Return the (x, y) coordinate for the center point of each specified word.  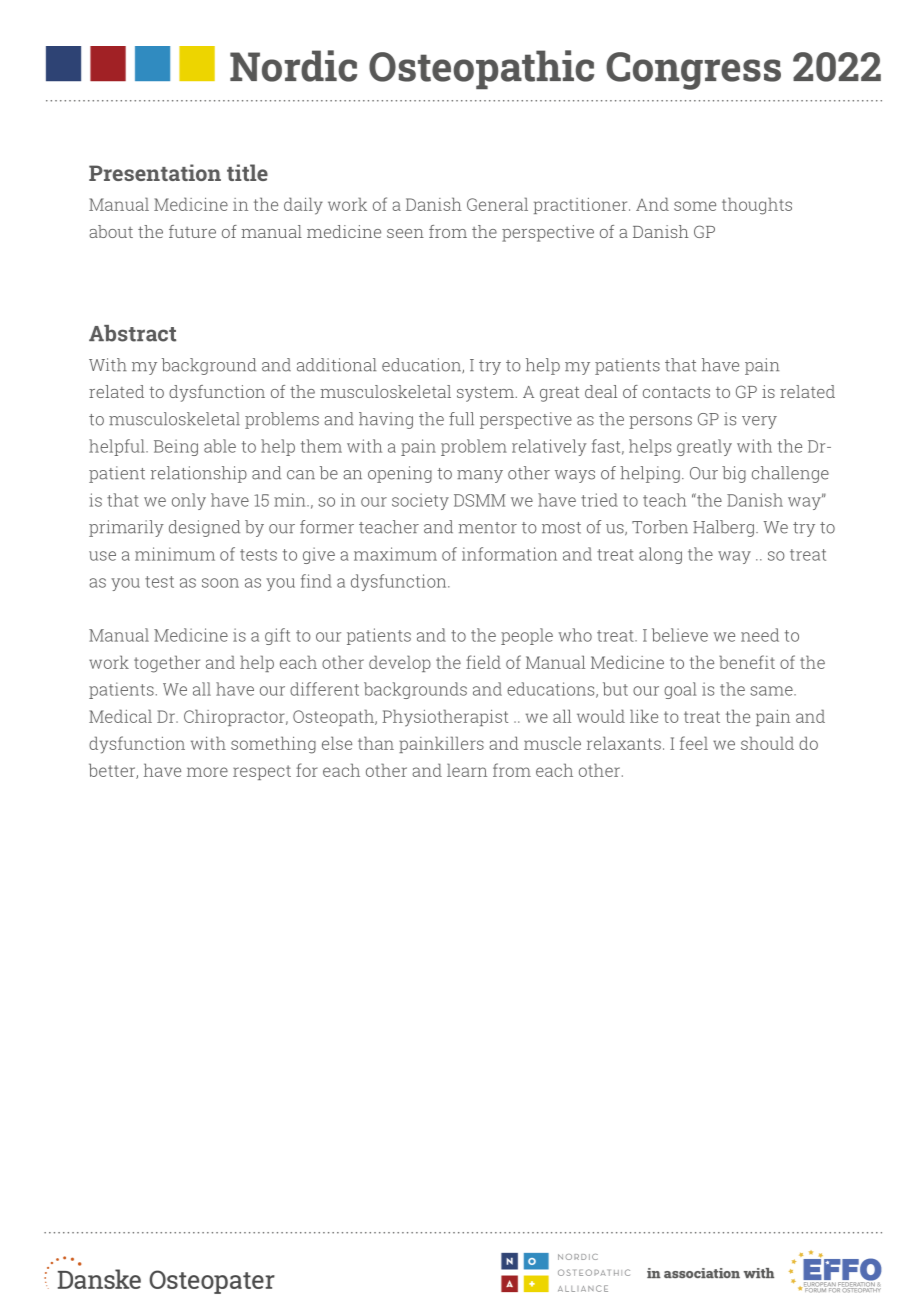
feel (694, 743)
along (660, 555)
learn (467, 770)
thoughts (757, 206)
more (207, 772)
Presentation (155, 172)
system (487, 394)
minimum (175, 554)
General (497, 204)
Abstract (132, 333)
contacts (676, 392)
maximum (395, 554)
